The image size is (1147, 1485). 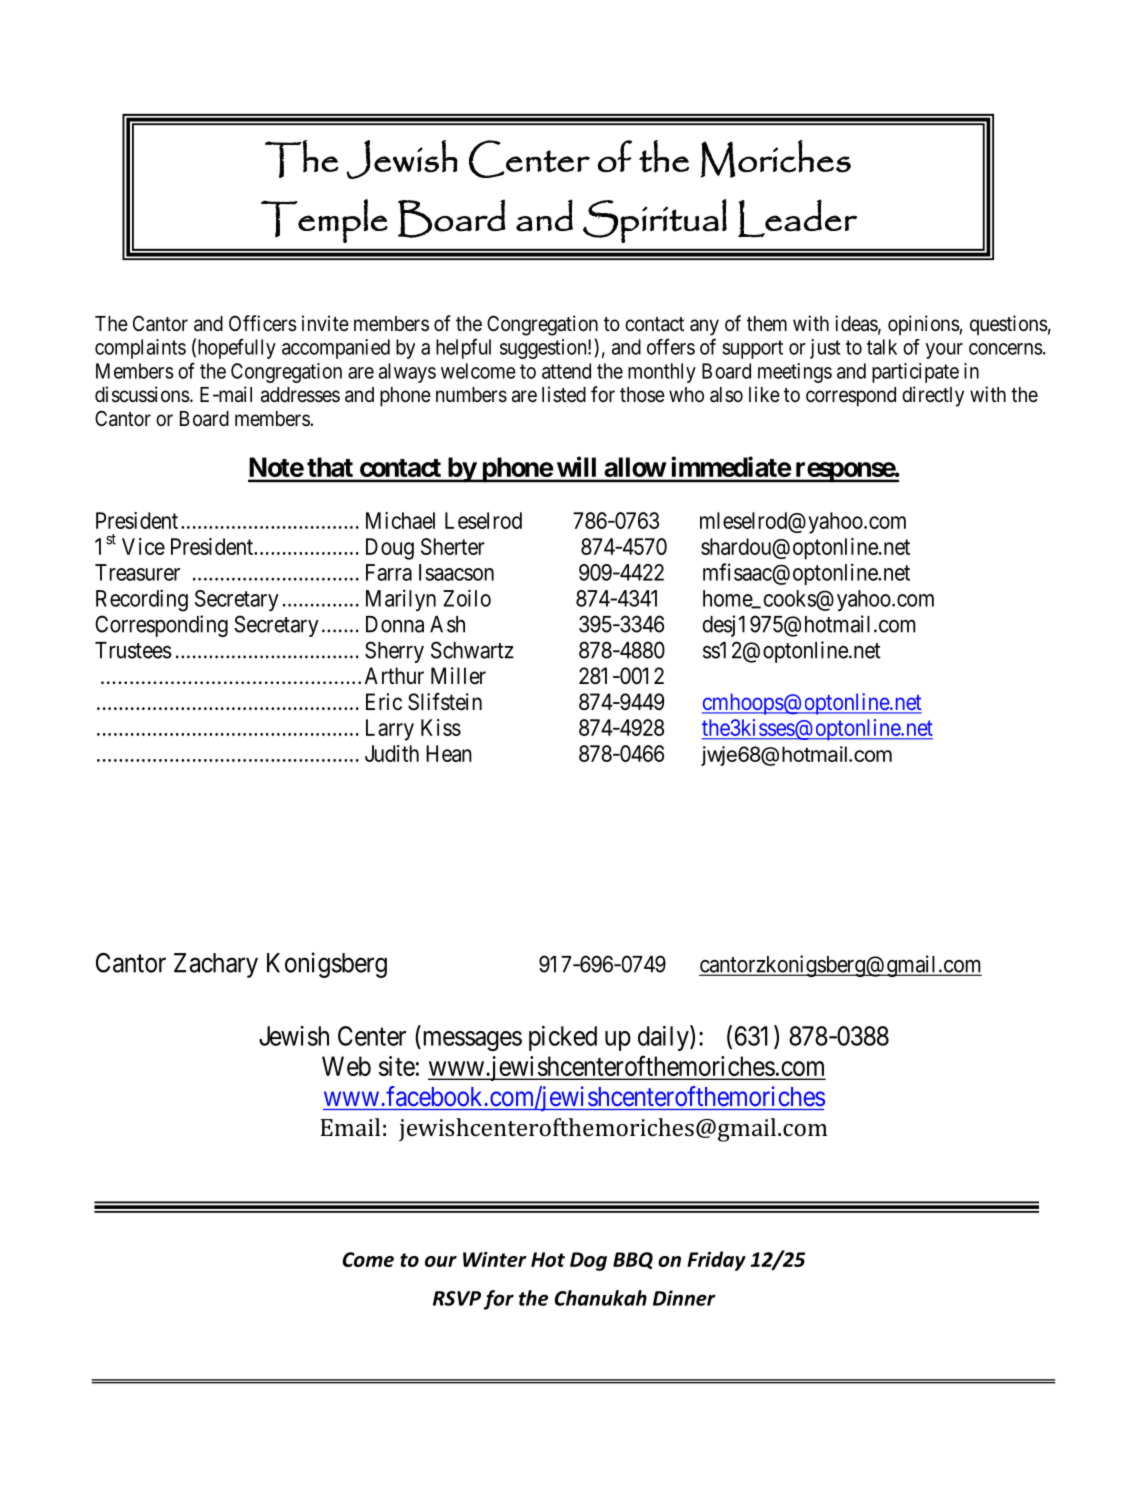 I want to click on Leader, so click(x=797, y=218).
